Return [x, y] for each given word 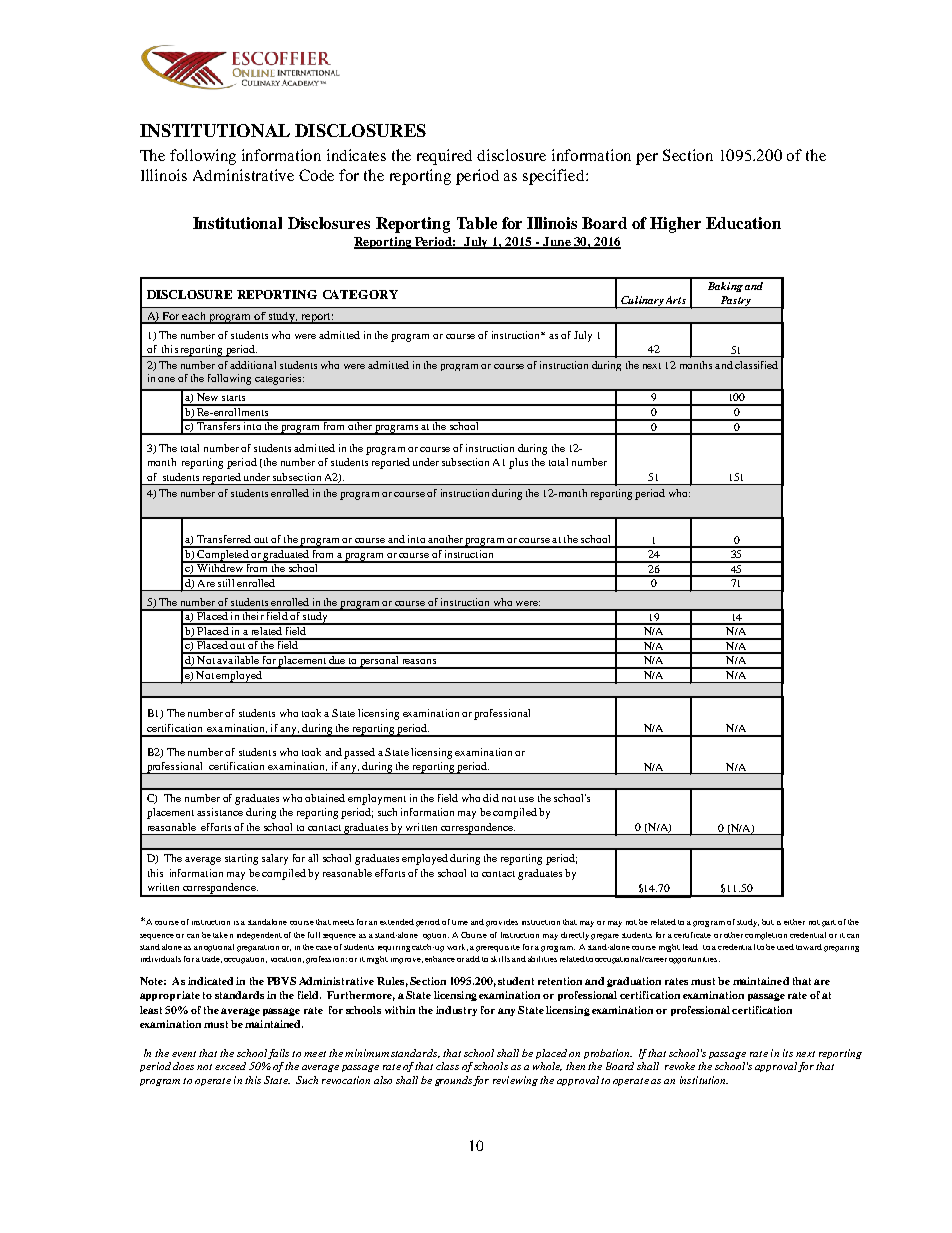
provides [502, 923]
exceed [230, 1066]
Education [743, 223]
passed [359, 753]
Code [316, 175]
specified [555, 177]
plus [518, 463]
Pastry [735, 302]
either [794, 922]
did [491, 798]
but [768, 922]
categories [279, 379]
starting [241, 859]
